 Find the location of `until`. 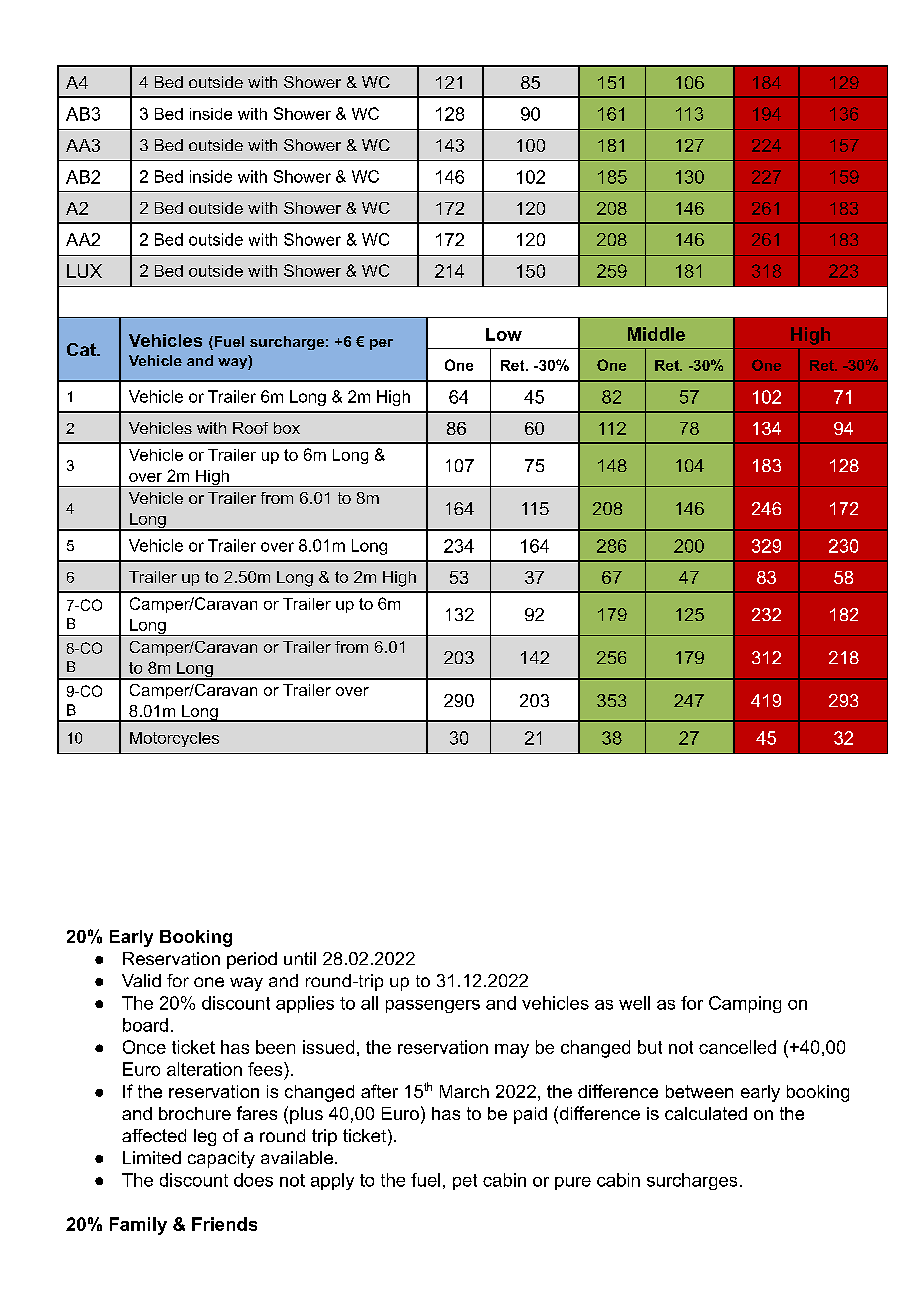

until is located at coordinates (300, 958).
